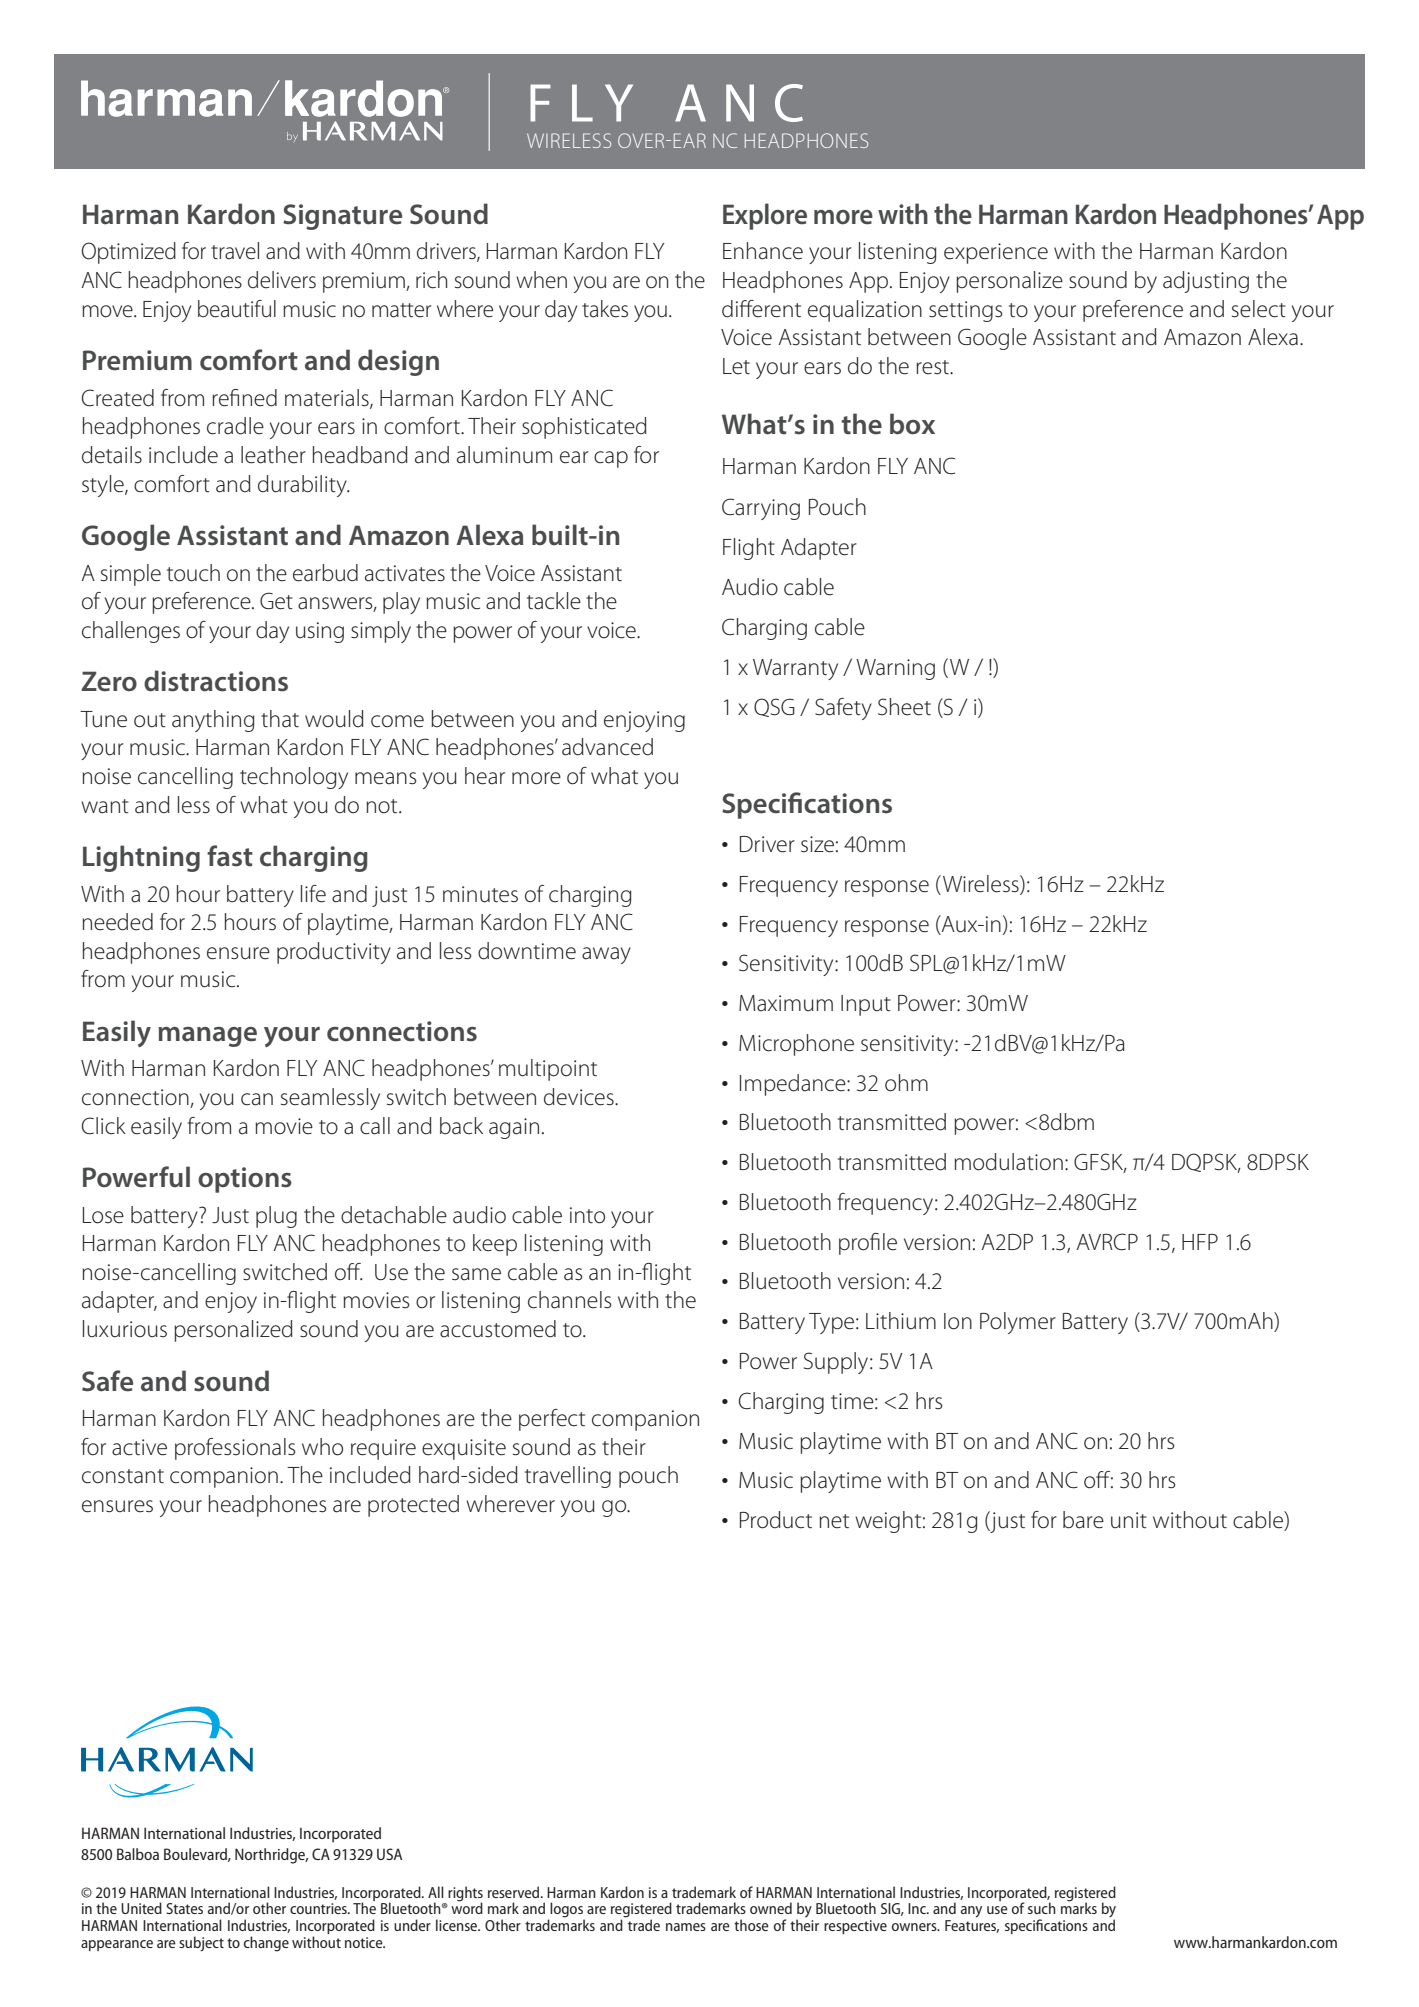 The height and width of the screenshot is (2007, 1419). What do you see at coordinates (904, 707) in the screenshot?
I see `Sheet` at bounding box center [904, 707].
